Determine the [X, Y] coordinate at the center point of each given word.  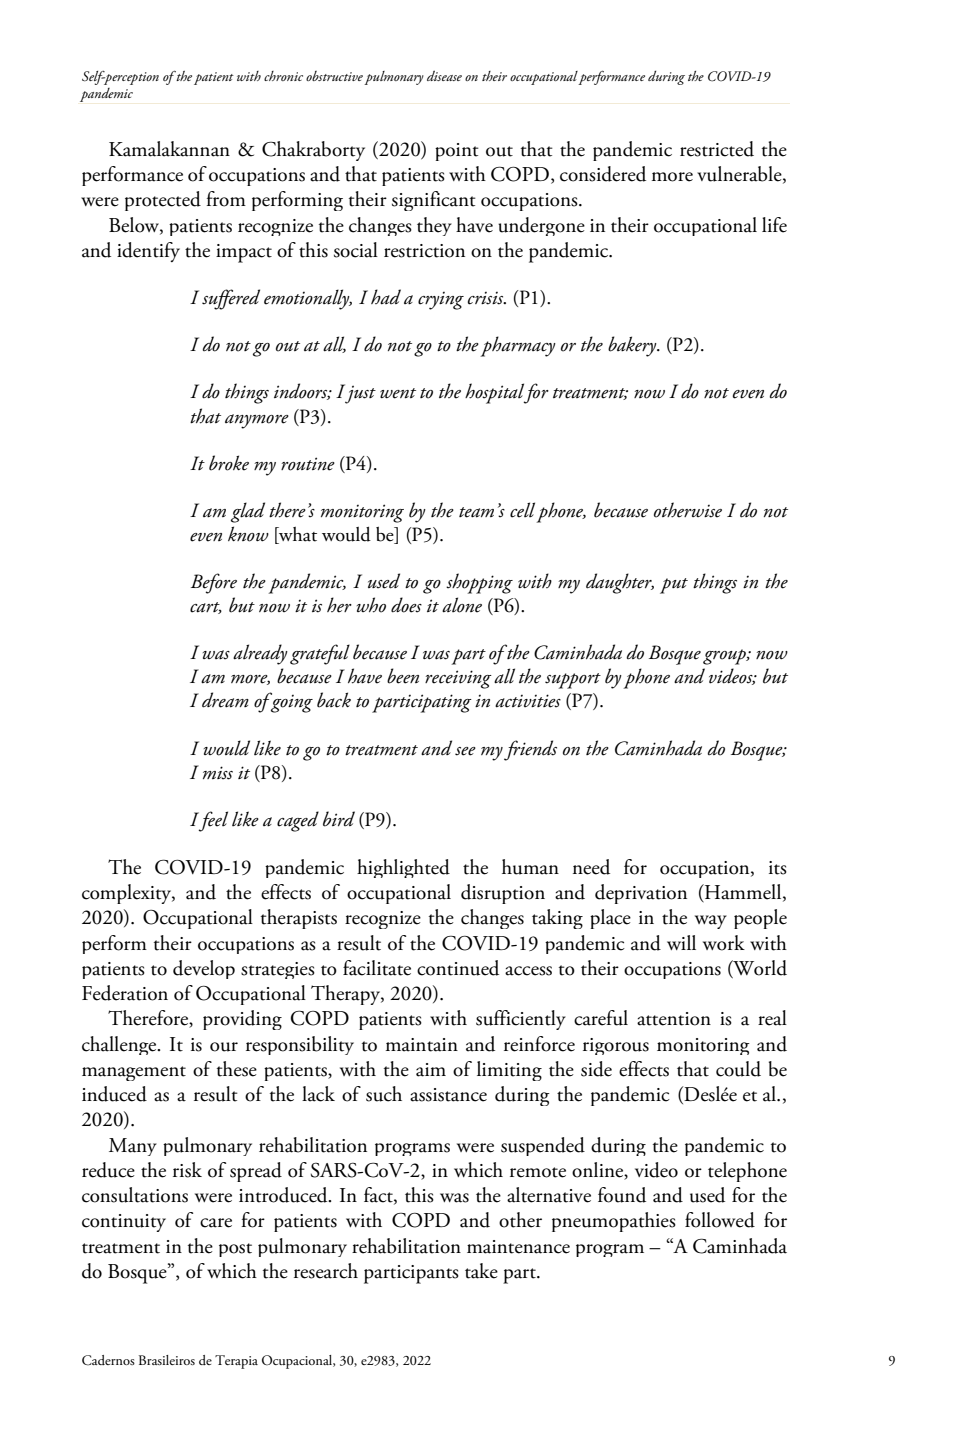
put [674, 586]
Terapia [236, 1362]
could [738, 1069]
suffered [231, 299]
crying [441, 301]
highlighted [403, 868]
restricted [717, 149]
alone [462, 605]
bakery [633, 346]
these [237, 1069]
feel [212, 821]
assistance [448, 1095]
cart [206, 608]
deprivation [641, 894]
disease [444, 75]
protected [163, 201]
